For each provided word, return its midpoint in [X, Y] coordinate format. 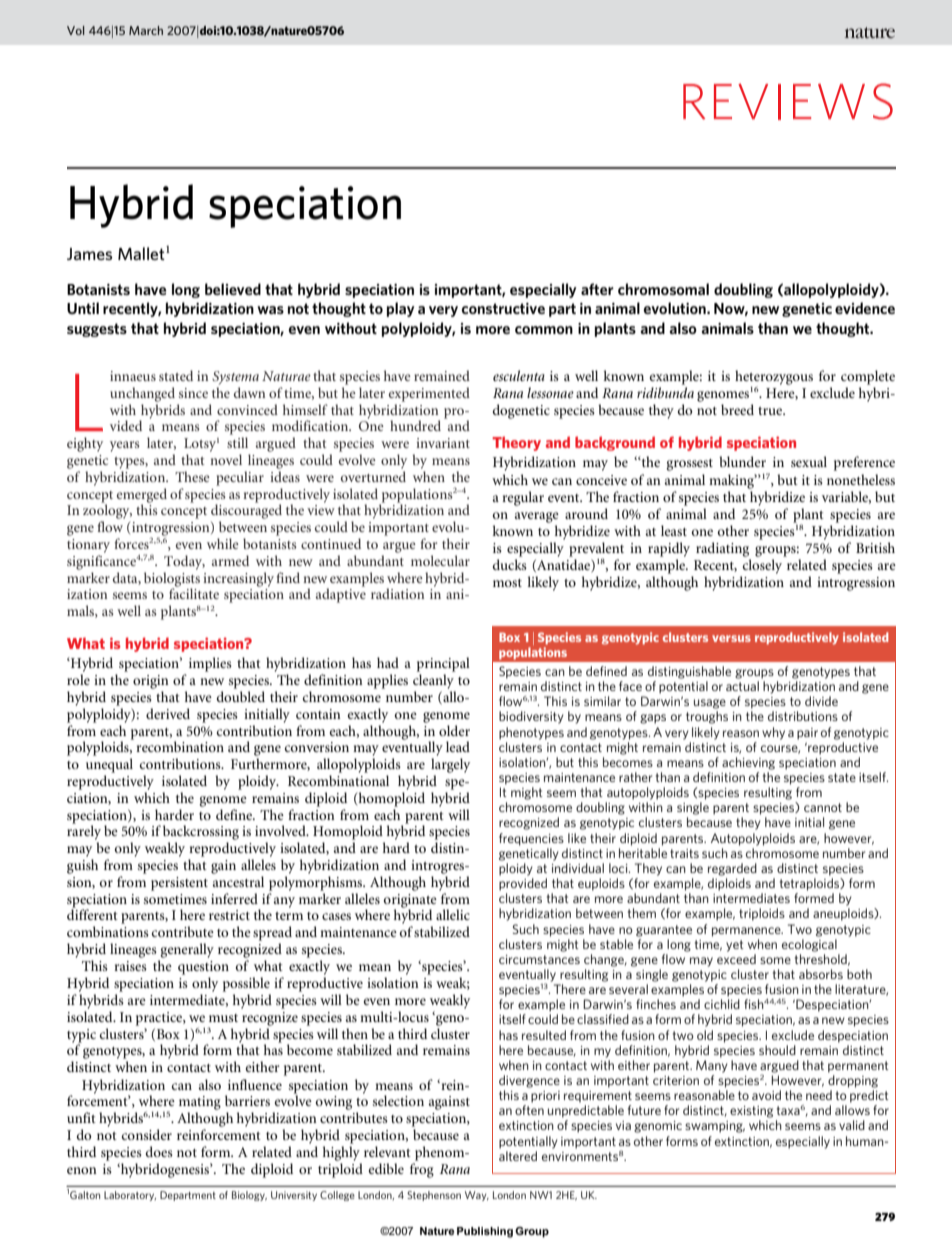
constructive [503, 308]
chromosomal [663, 289]
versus [731, 638]
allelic [453, 914]
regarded [732, 869]
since [193, 393]
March [146, 30]
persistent [179, 884]
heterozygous [774, 378]
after [597, 289]
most [507, 583]
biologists [172, 580]
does [159, 1151]
